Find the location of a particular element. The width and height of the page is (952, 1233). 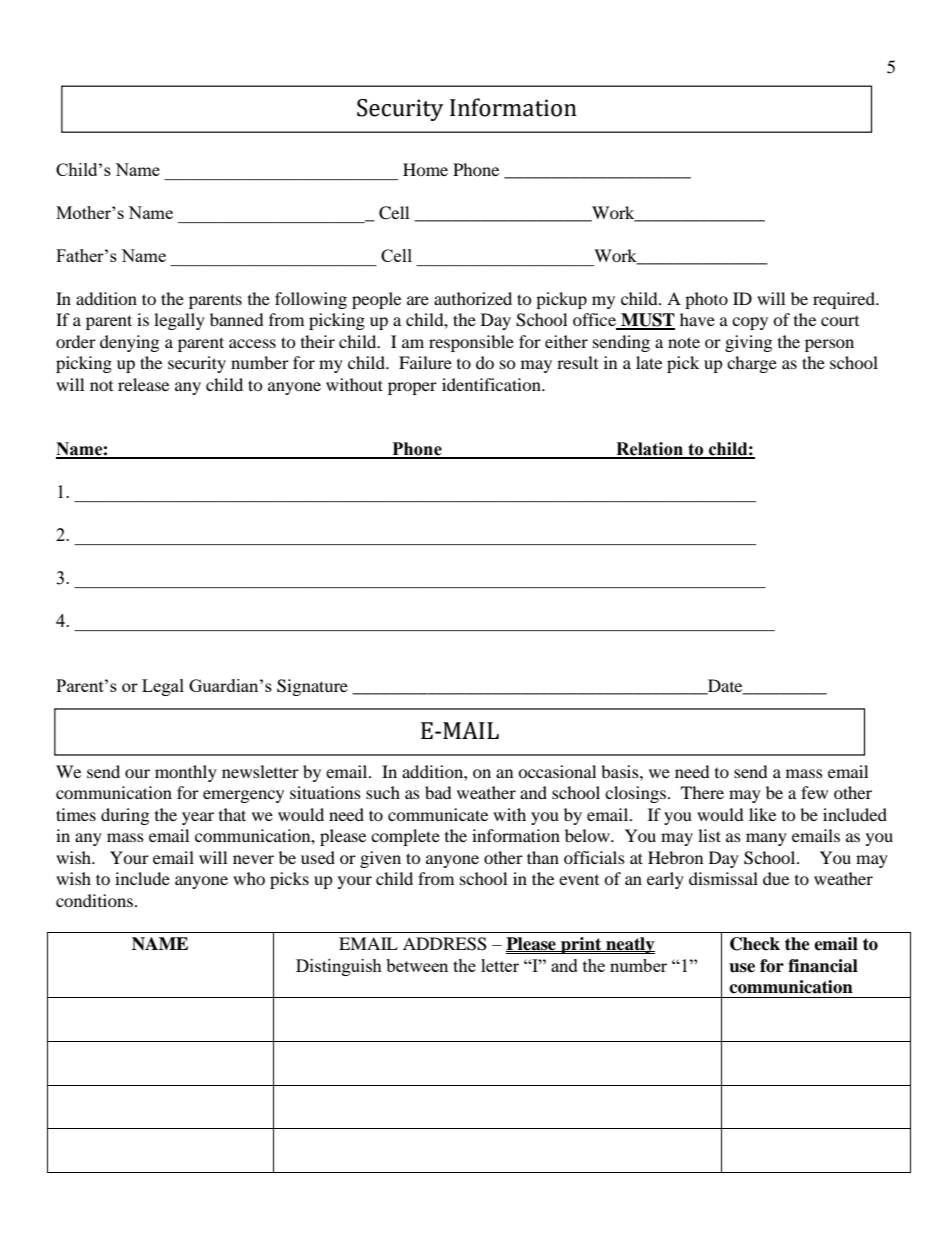

There is located at coordinates (702, 792).
